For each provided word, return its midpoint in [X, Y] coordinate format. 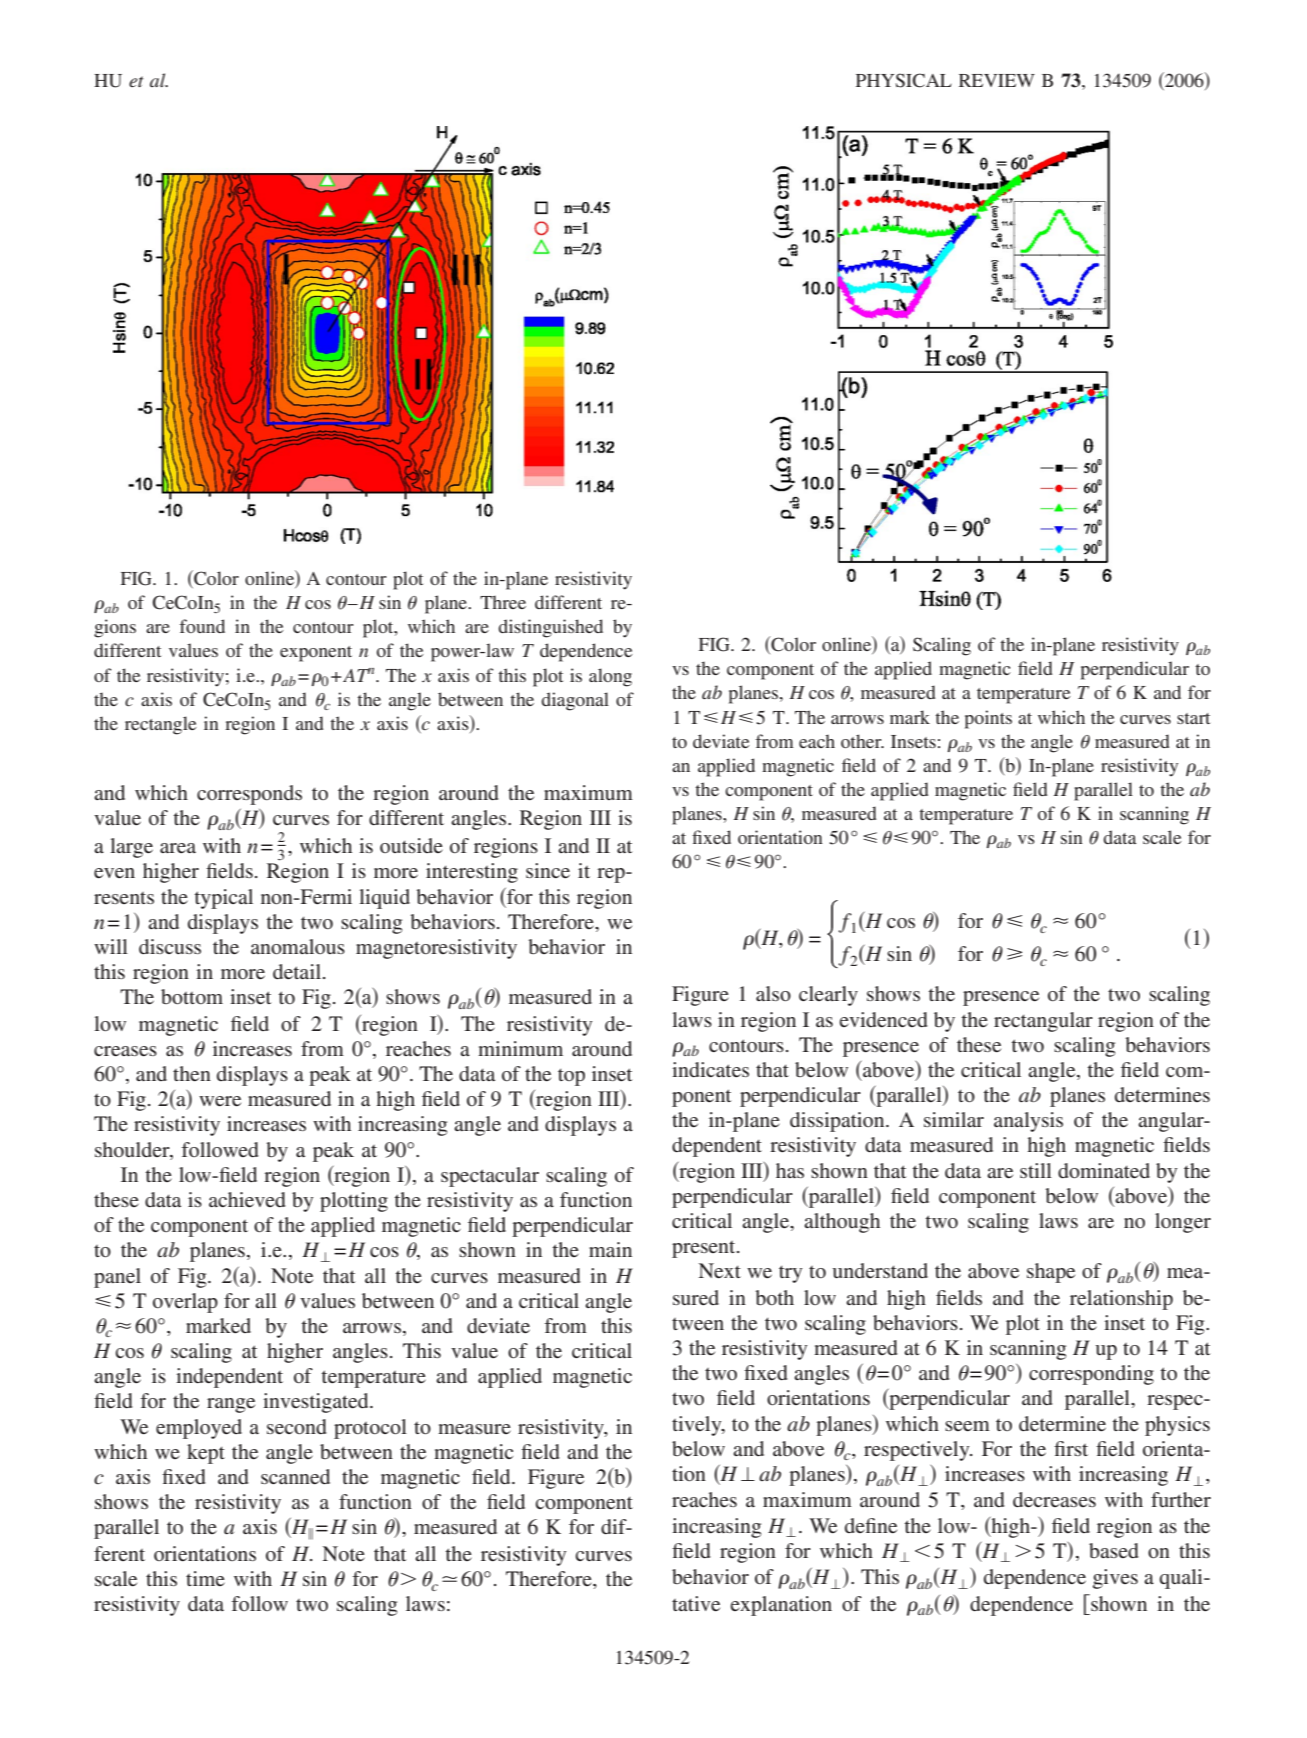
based [1114, 1550]
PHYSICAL [904, 80]
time [205, 1578]
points [988, 719]
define [871, 1525]
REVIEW [997, 80]
